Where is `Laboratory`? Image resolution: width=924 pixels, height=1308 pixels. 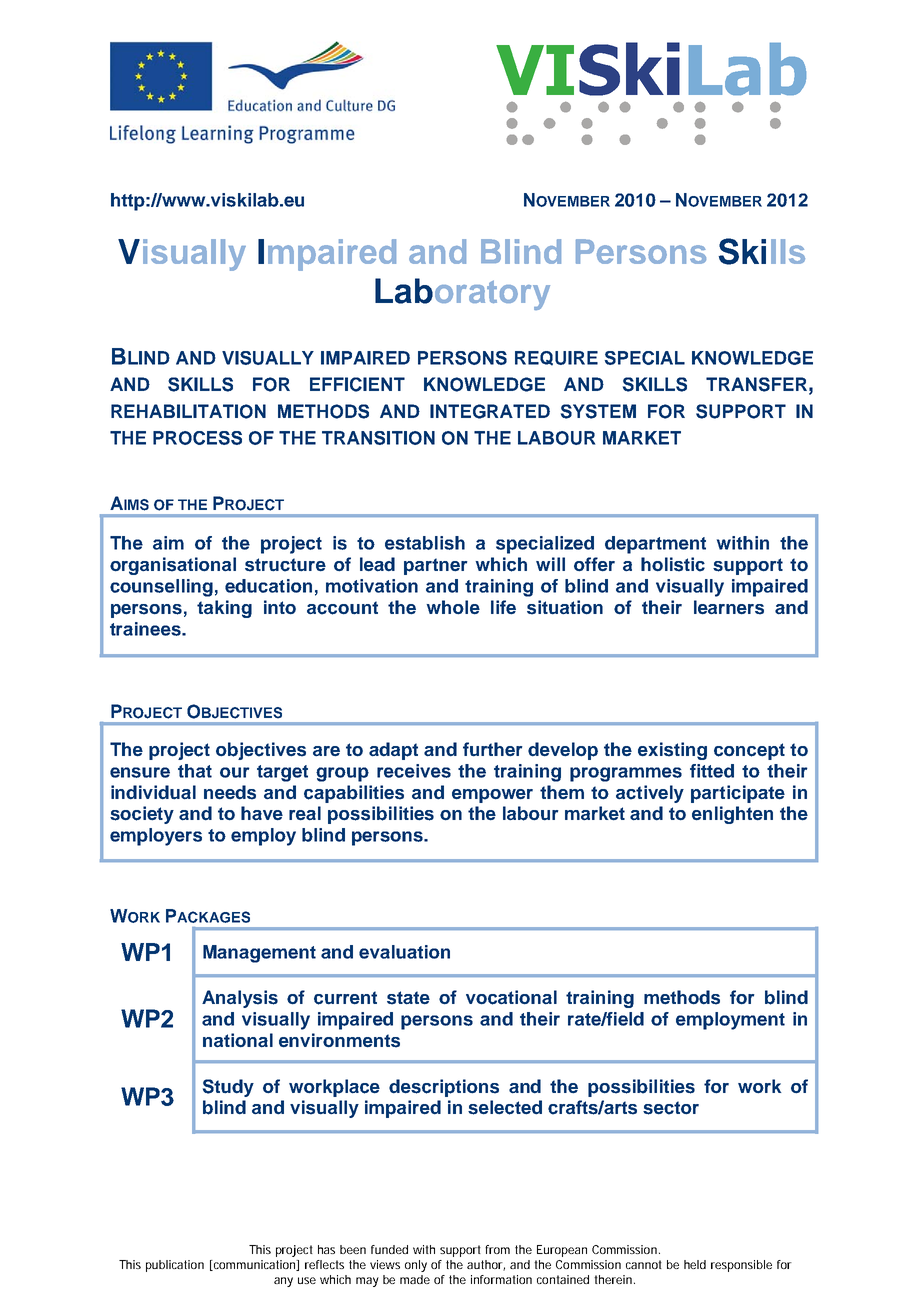
Laboratory is located at coordinates (462, 294).
